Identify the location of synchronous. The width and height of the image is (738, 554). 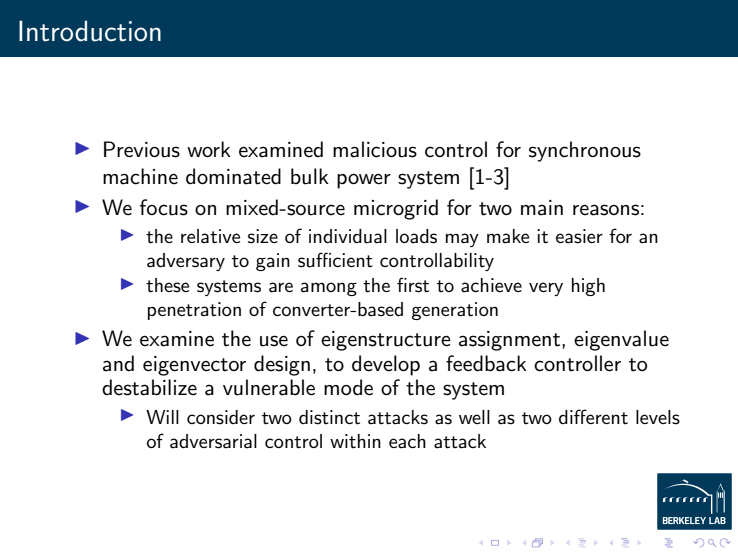
(585, 151).
